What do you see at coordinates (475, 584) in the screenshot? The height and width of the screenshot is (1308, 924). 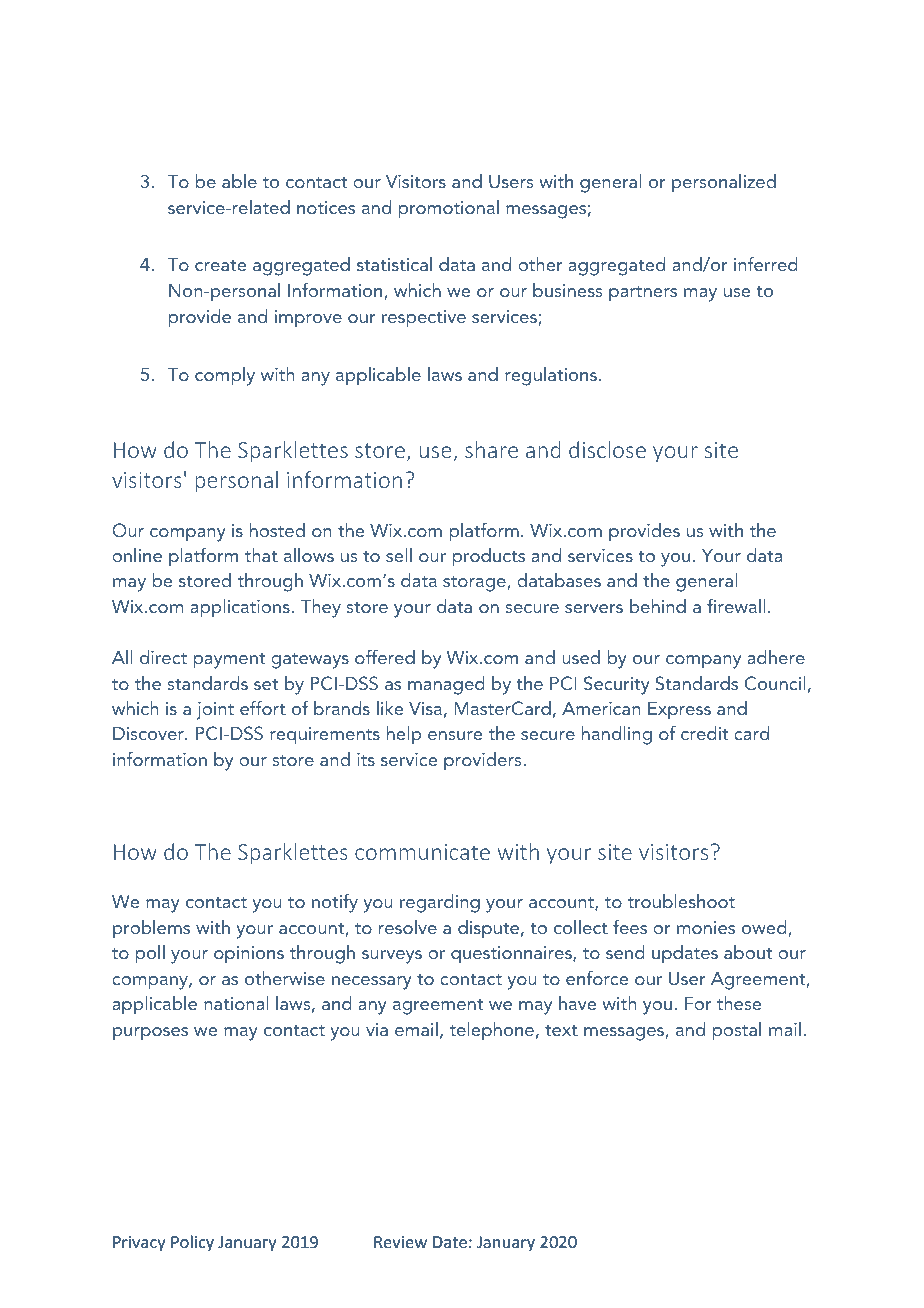 I see `storage` at bounding box center [475, 584].
